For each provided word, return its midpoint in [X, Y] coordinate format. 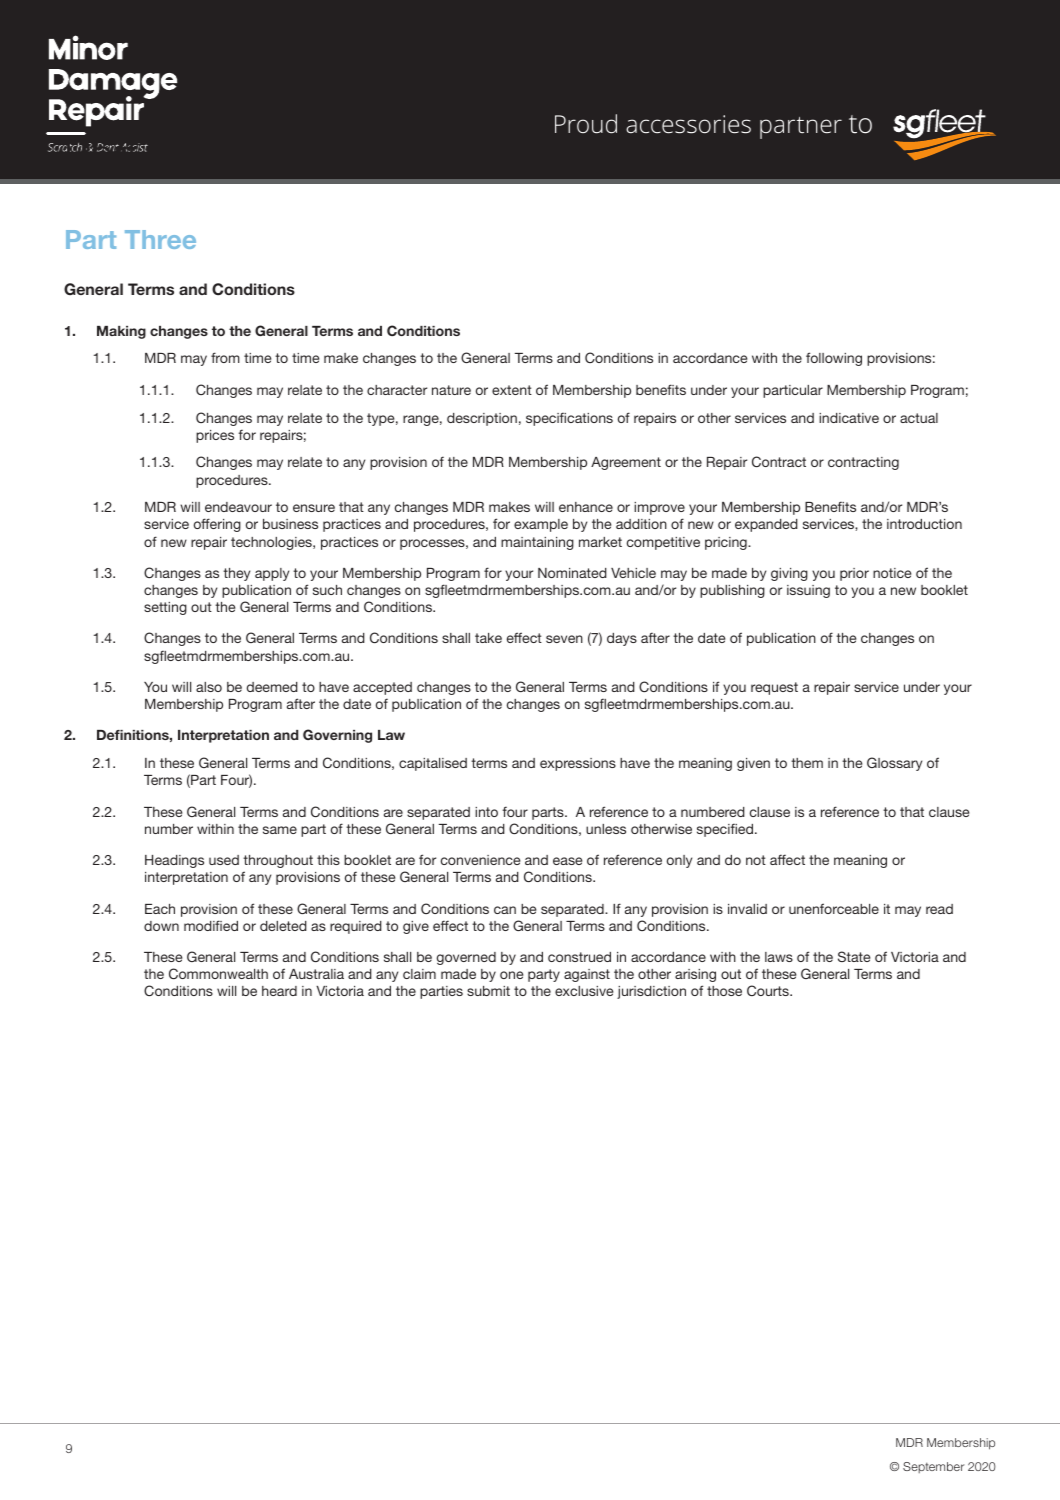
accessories [688, 124]
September [933, 1467]
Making [121, 332]
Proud [586, 124]
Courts [769, 990]
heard [279, 991]
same [280, 830]
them [807, 763]
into [486, 812]
